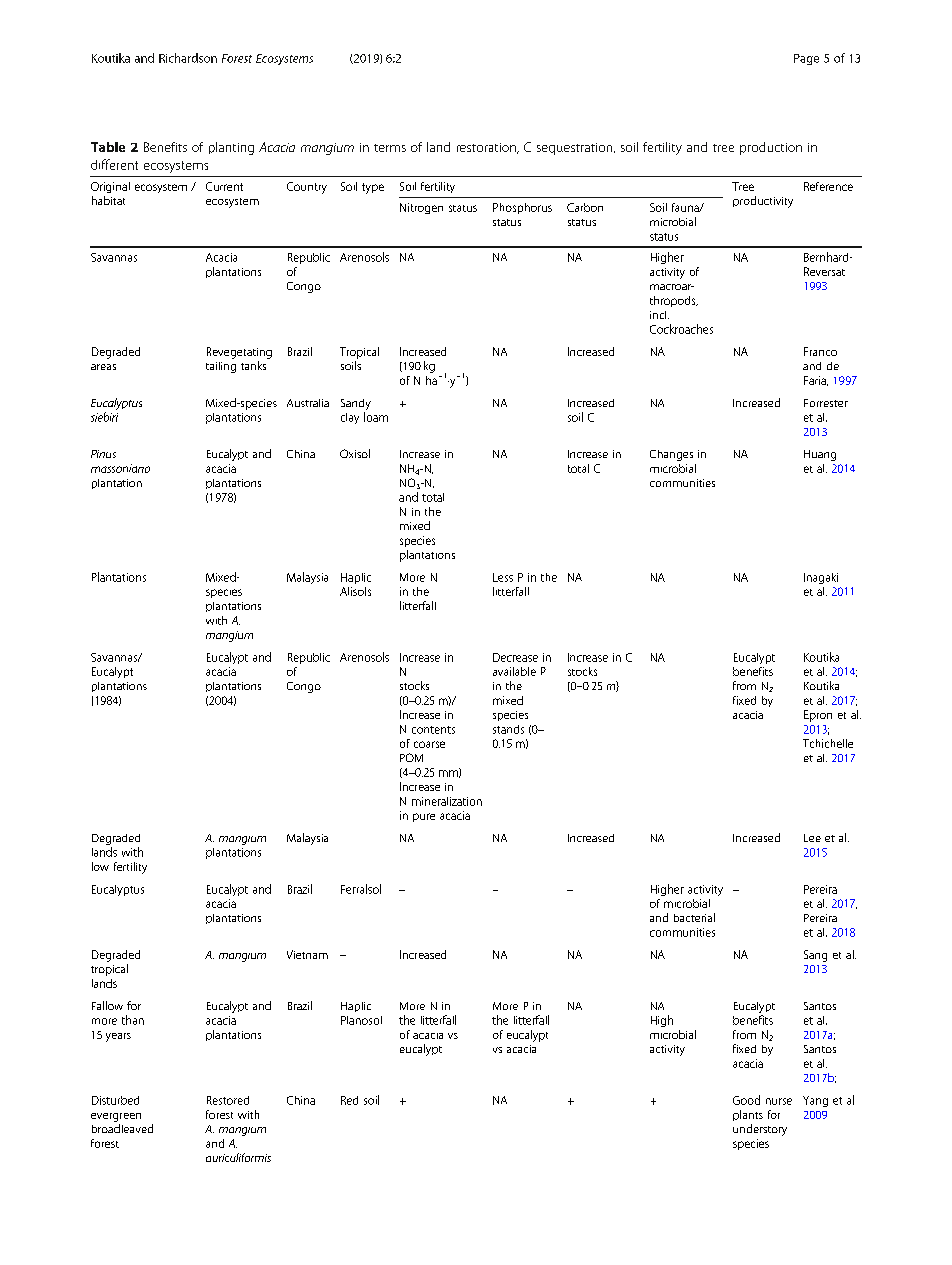 This screenshot has width=952, height=1265. Describe the element at coordinates (746, 1100) in the screenshot. I see `Good` at that location.
